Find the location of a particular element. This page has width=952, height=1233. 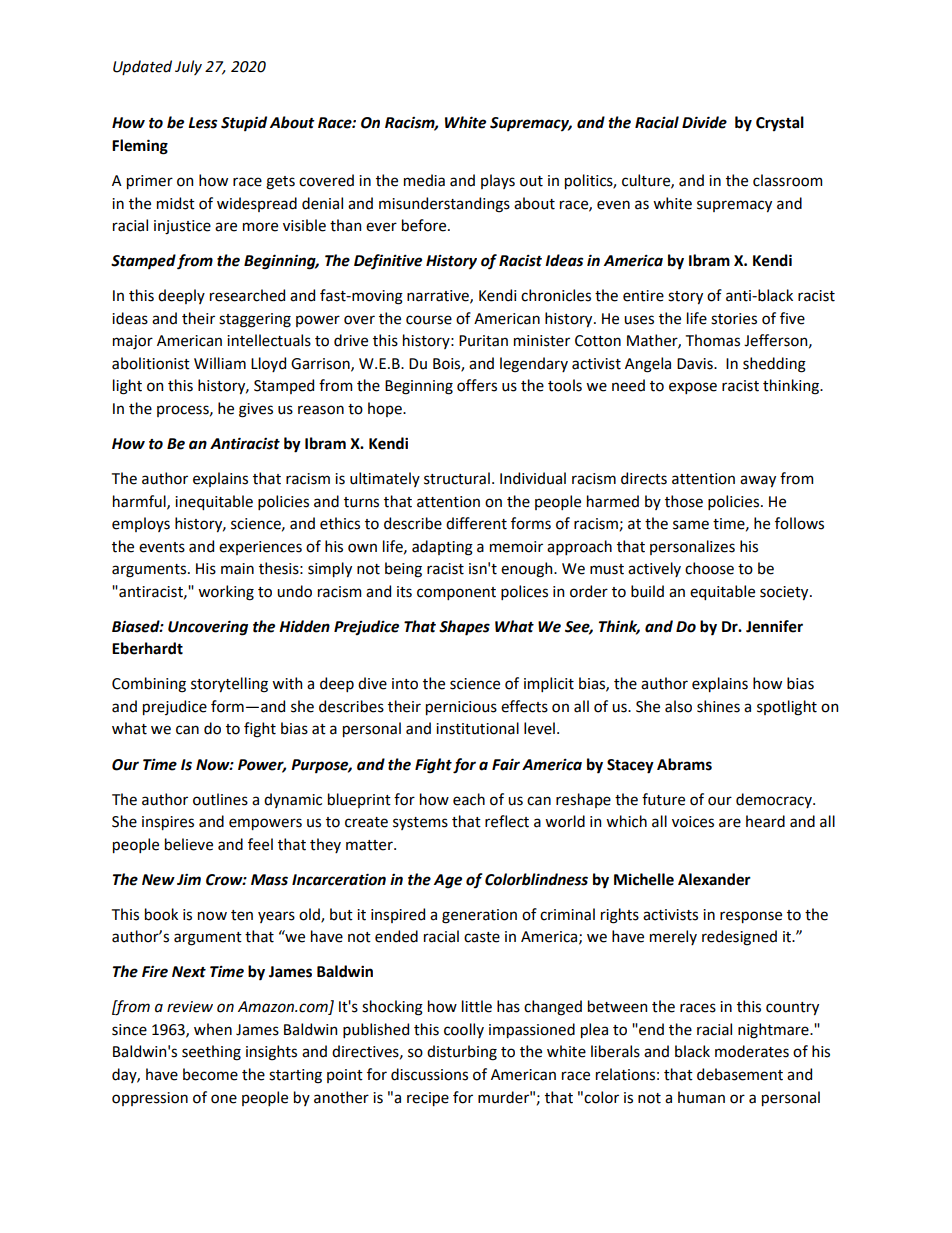

Combining is located at coordinates (149, 685).
